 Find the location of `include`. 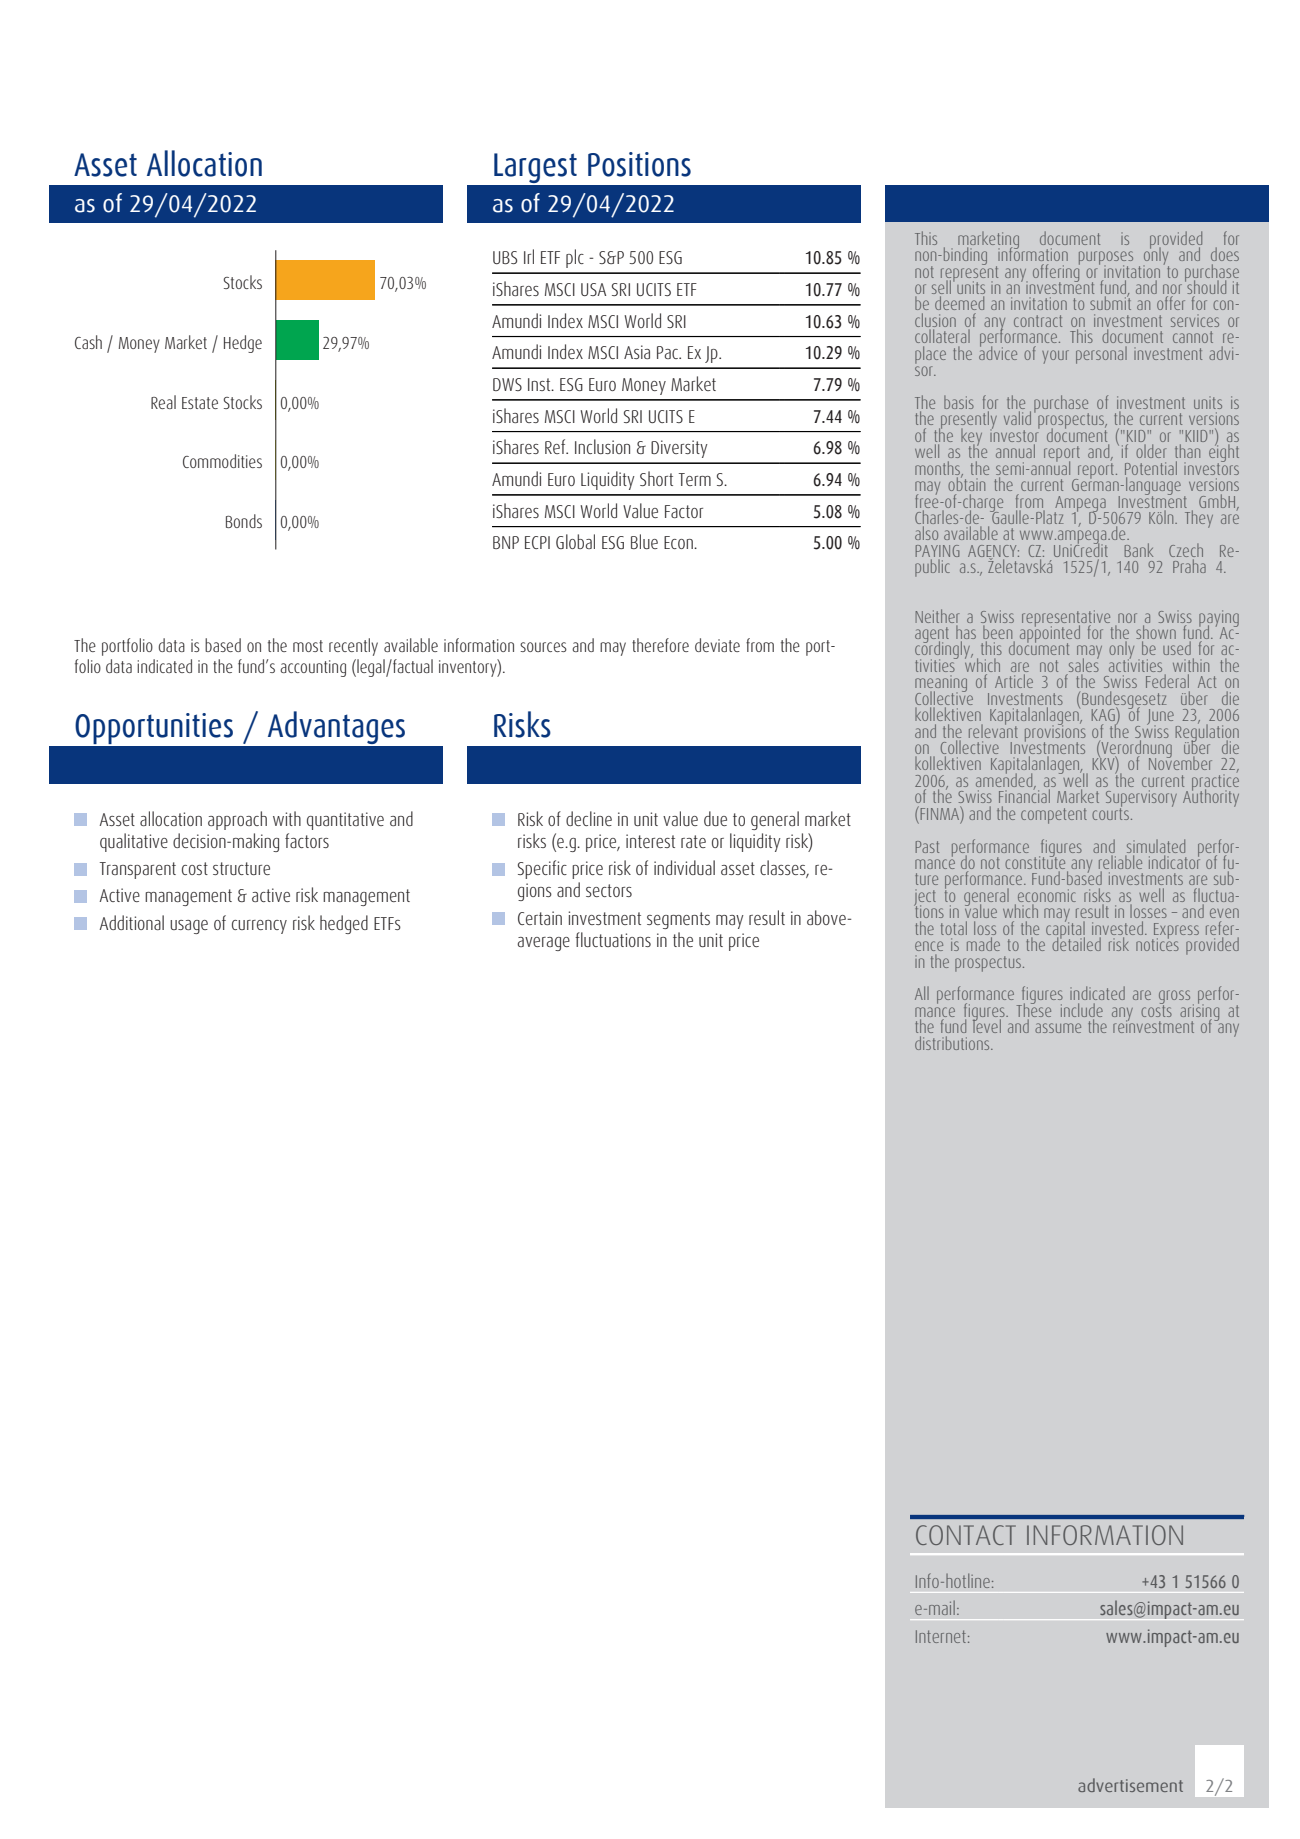

include is located at coordinates (1082, 1010).
